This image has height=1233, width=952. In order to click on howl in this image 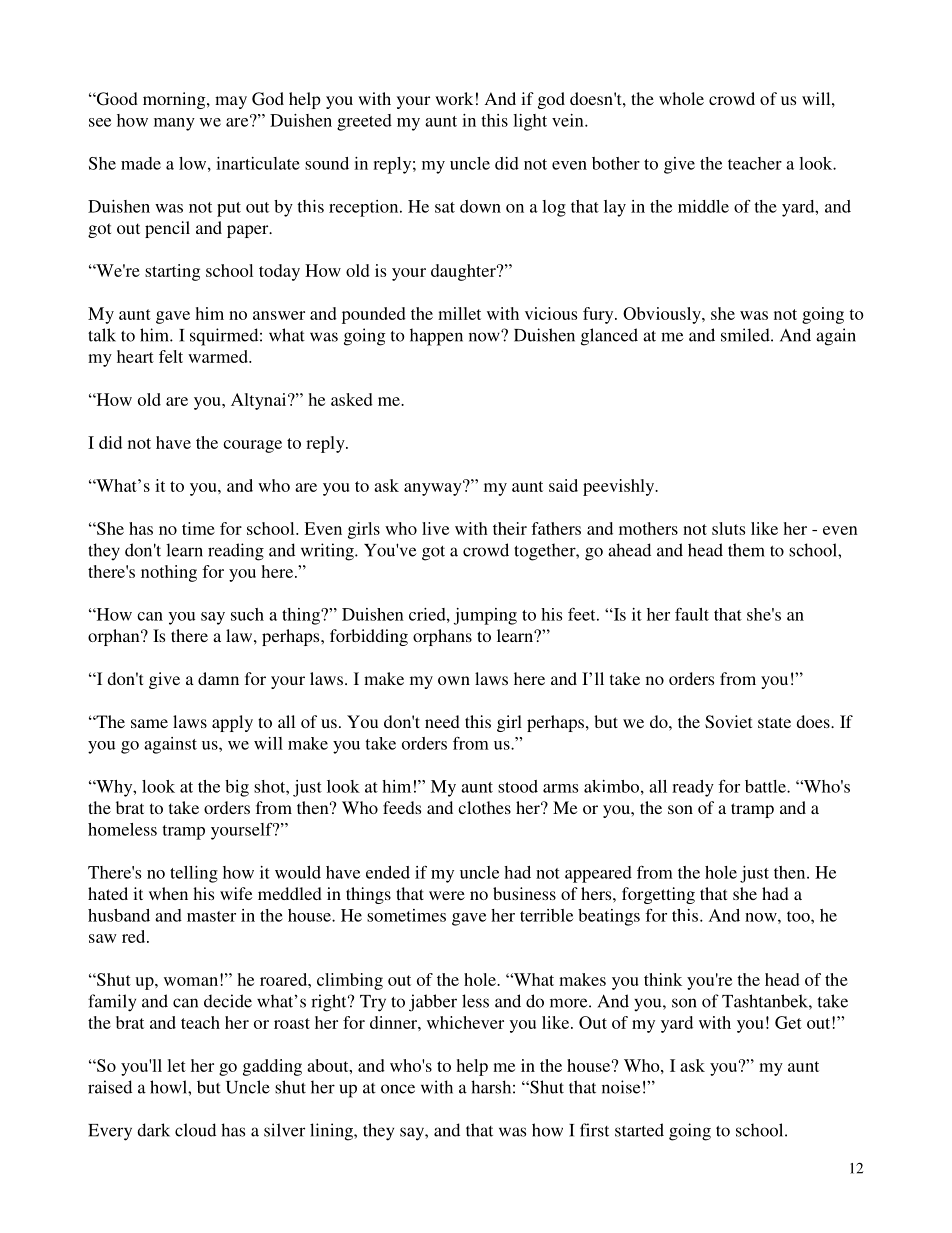, I will do `click(169, 1087)`.
